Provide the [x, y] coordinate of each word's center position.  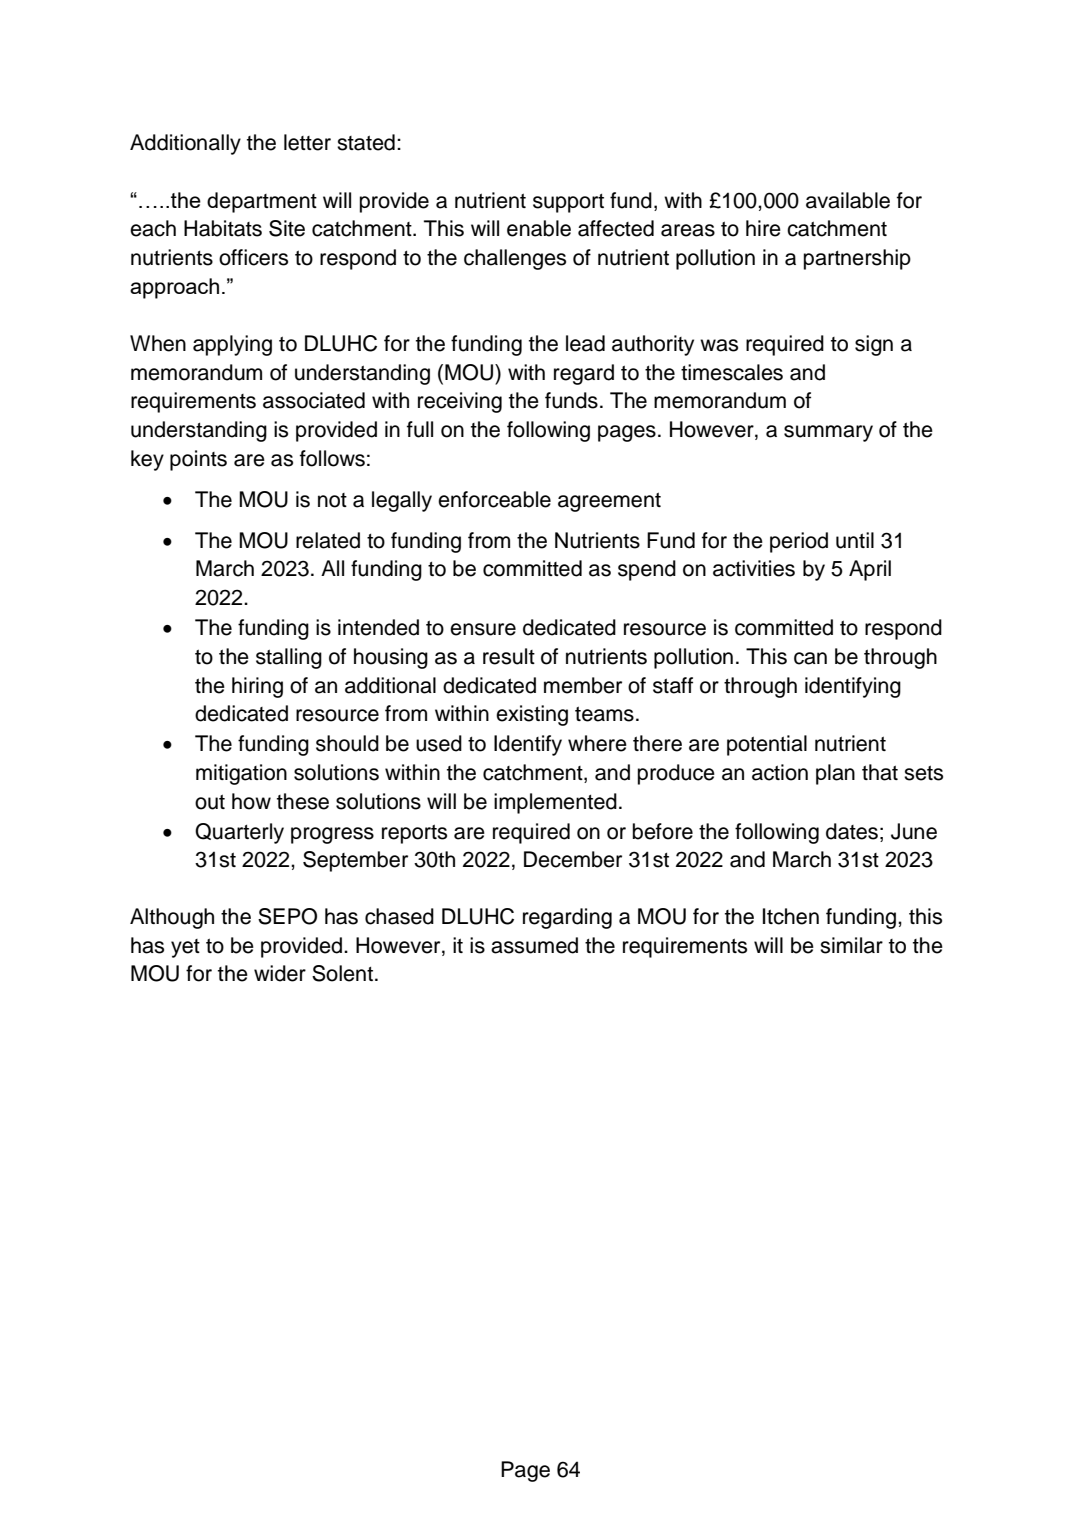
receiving [460, 402]
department [262, 202]
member [583, 685]
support [568, 203]
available [848, 200]
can [810, 658]
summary [828, 433]
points [198, 460]
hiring [257, 687]
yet [185, 948]
